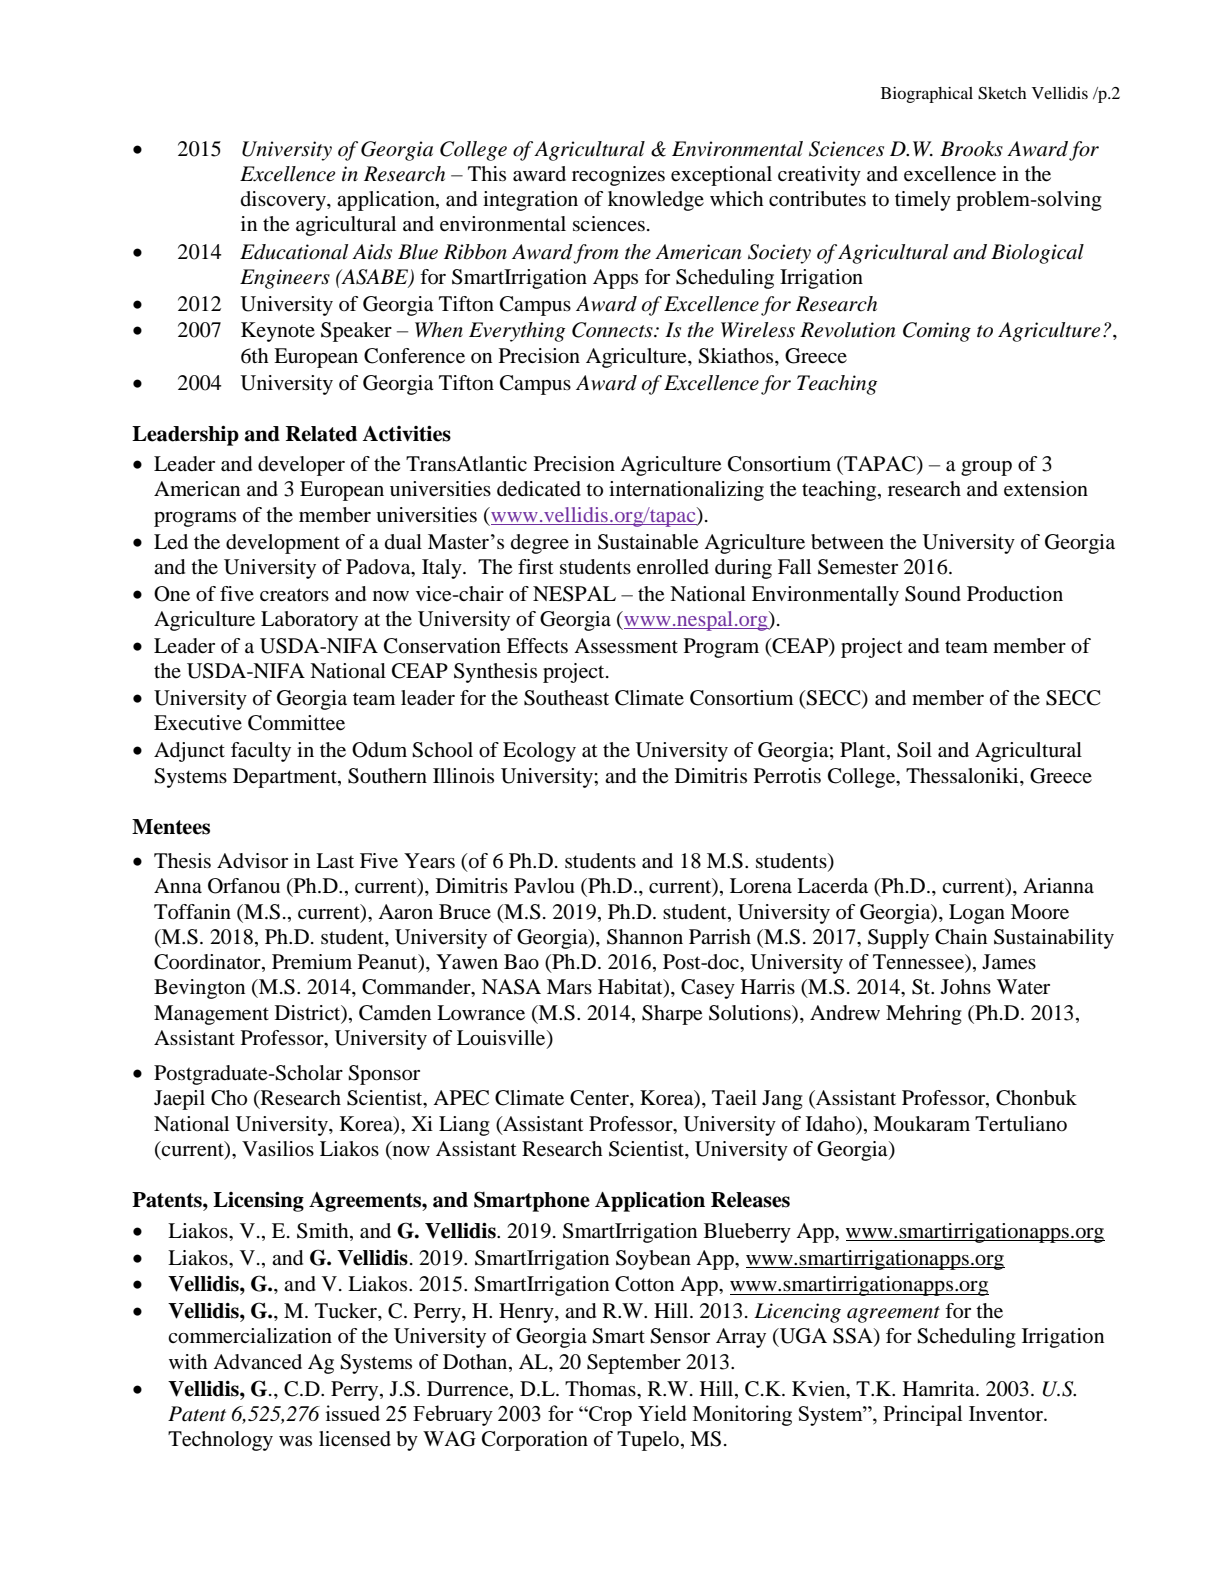  Describe the element at coordinates (609, 1416) in the screenshot. I see `Crop` at that location.
